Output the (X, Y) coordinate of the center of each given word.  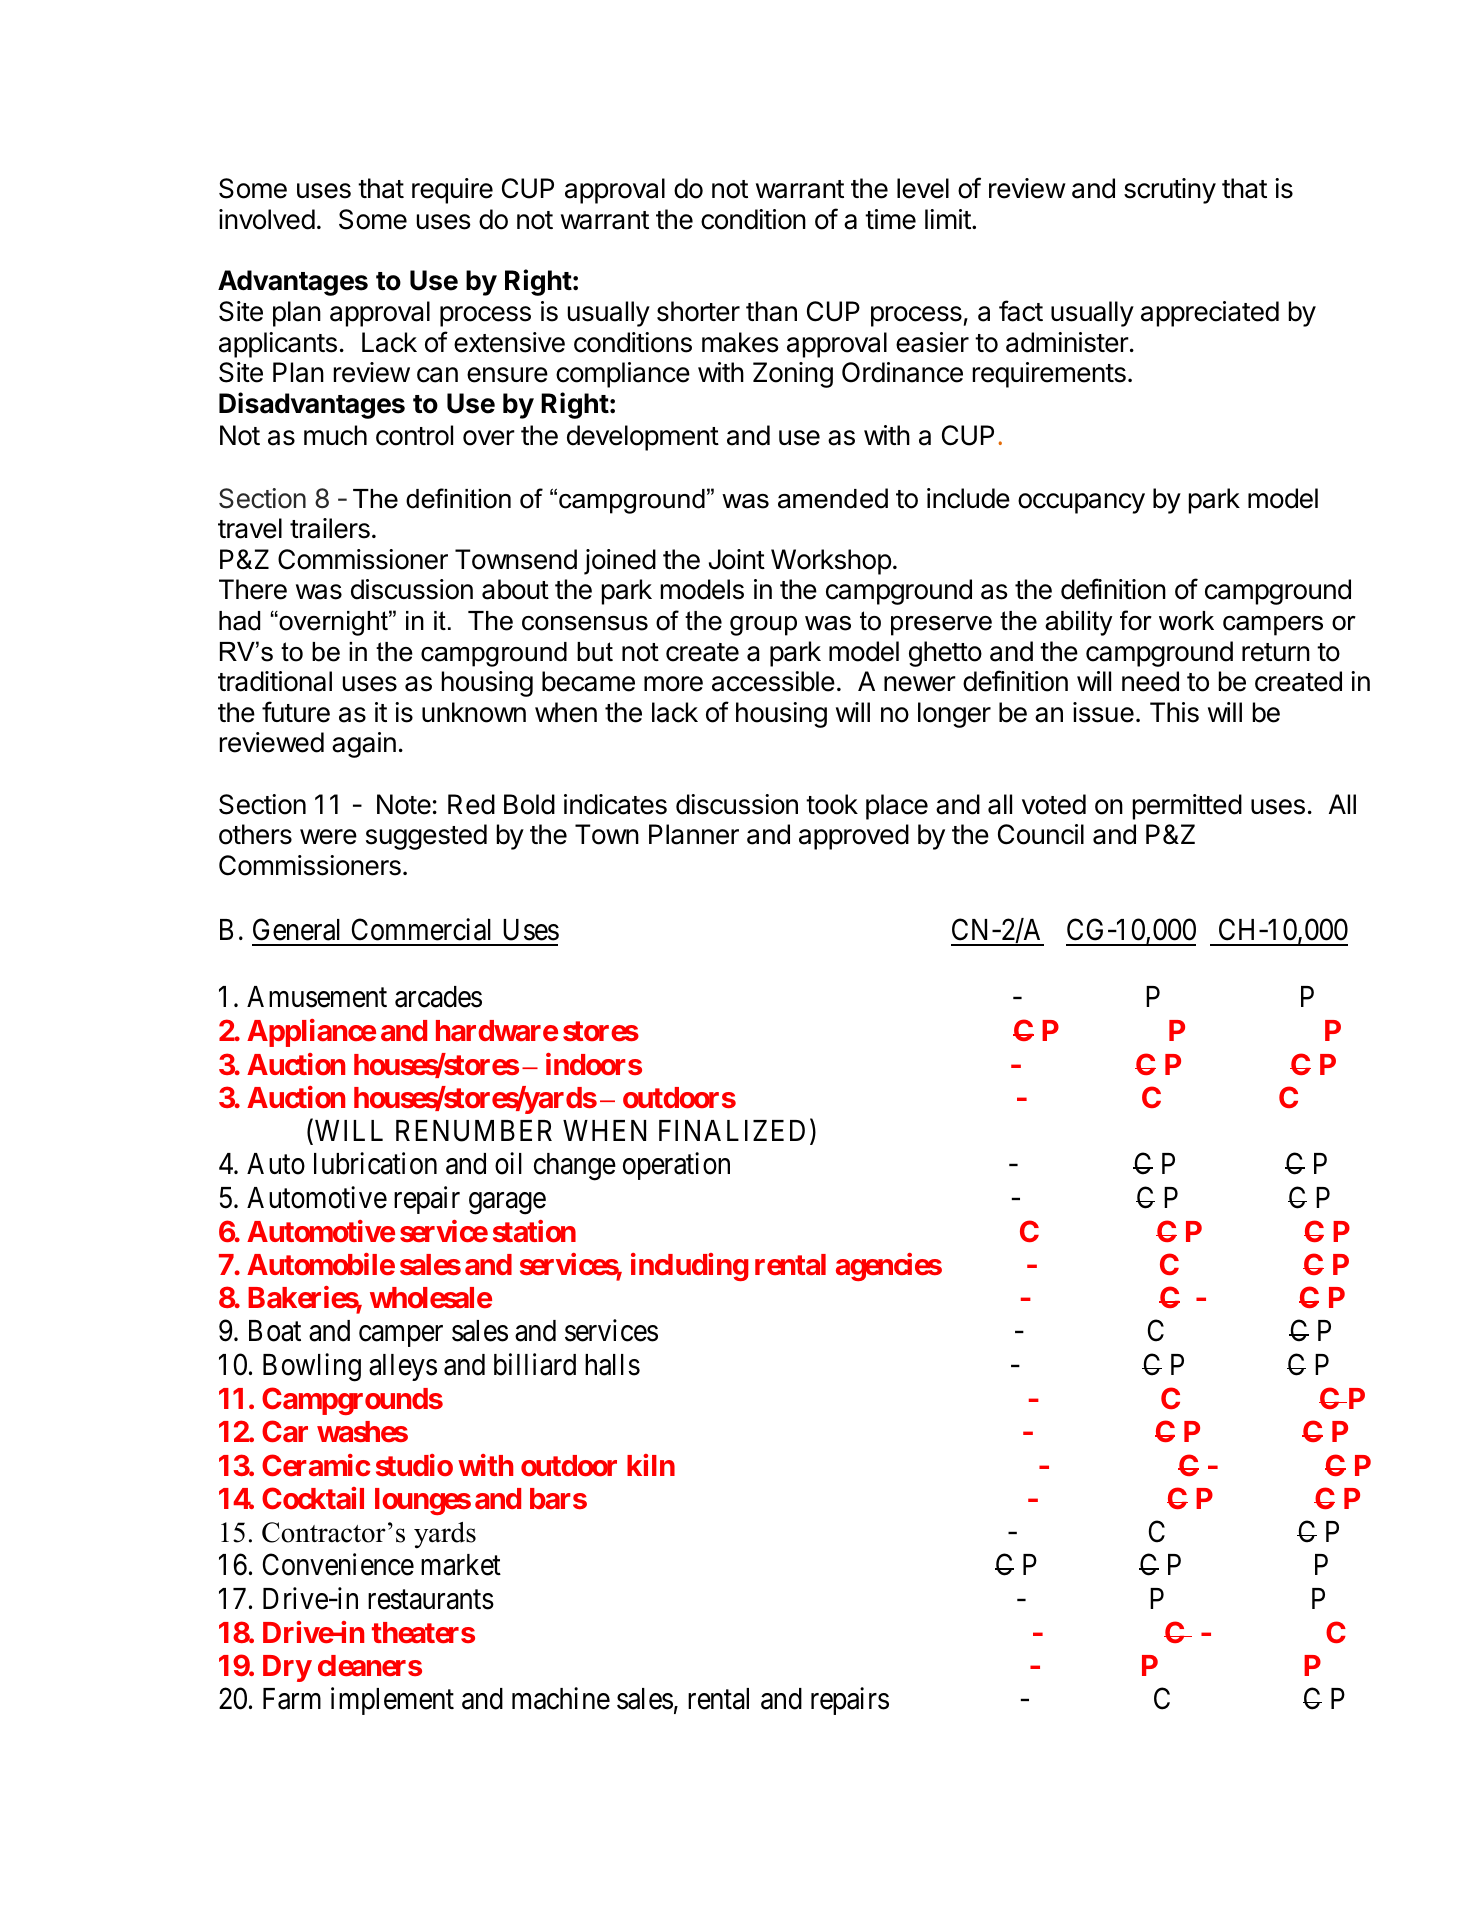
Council (1041, 834)
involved (267, 219)
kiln (651, 1465)
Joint (737, 559)
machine (561, 1698)
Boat (275, 1331)
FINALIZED (732, 1130)
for (1136, 620)
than (771, 311)
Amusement (317, 997)
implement (392, 1701)
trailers (330, 528)
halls (612, 1365)
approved (854, 837)
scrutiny (1170, 191)
